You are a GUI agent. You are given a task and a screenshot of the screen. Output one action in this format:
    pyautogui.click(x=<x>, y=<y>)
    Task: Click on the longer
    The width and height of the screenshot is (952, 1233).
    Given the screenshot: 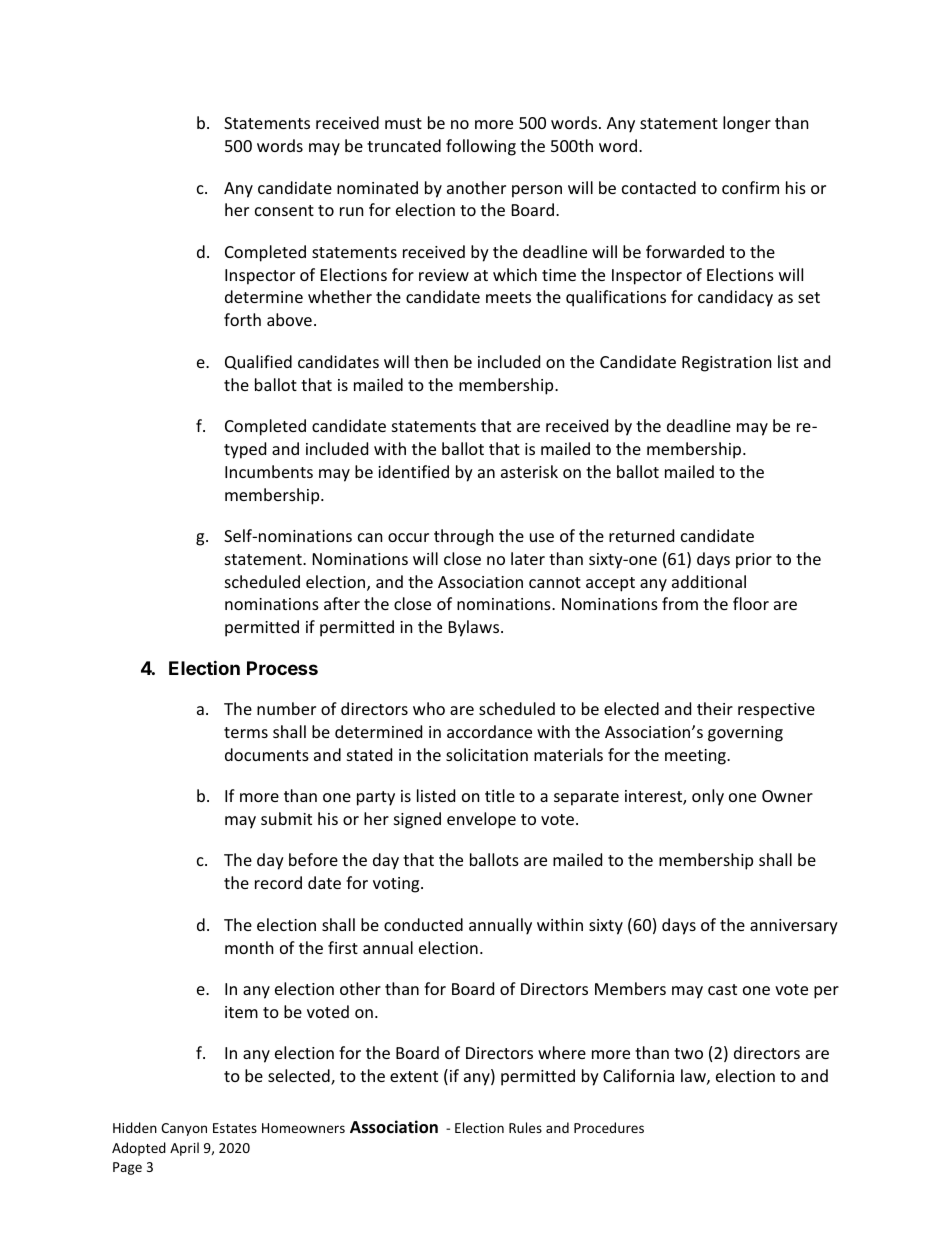 What is the action you would take?
    pyautogui.click(x=747, y=124)
